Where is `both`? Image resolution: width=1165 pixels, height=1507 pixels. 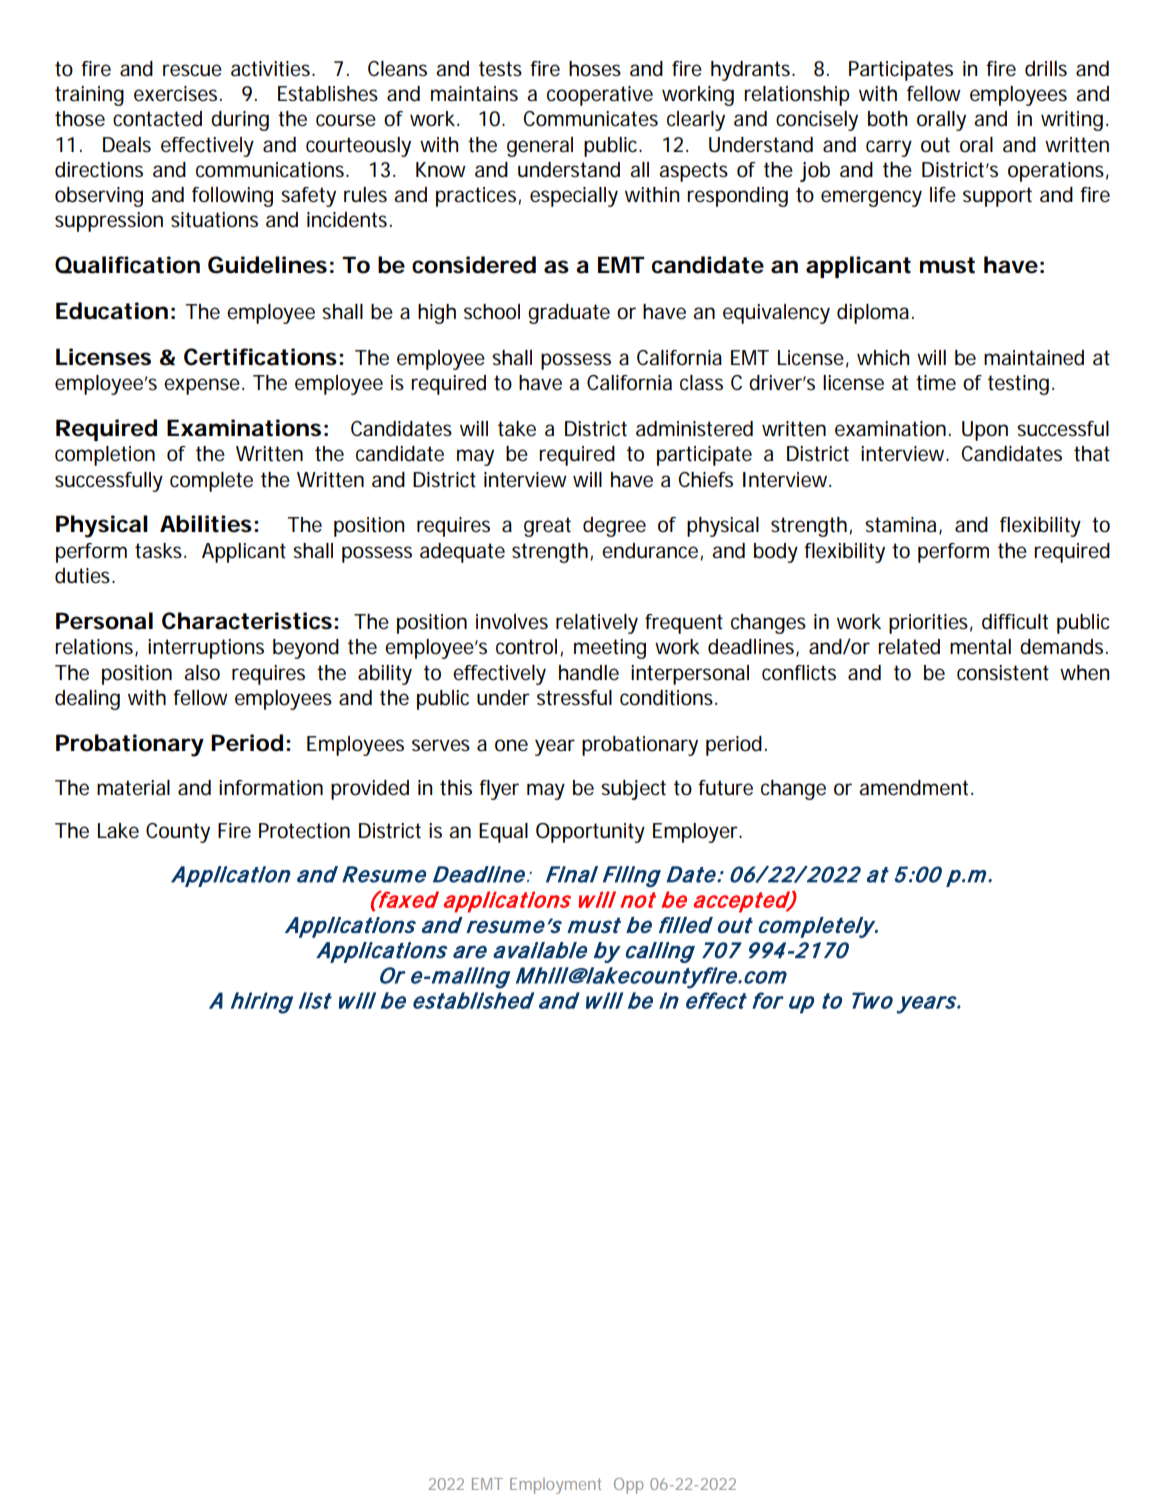 both is located at coordinates (887, 119).
